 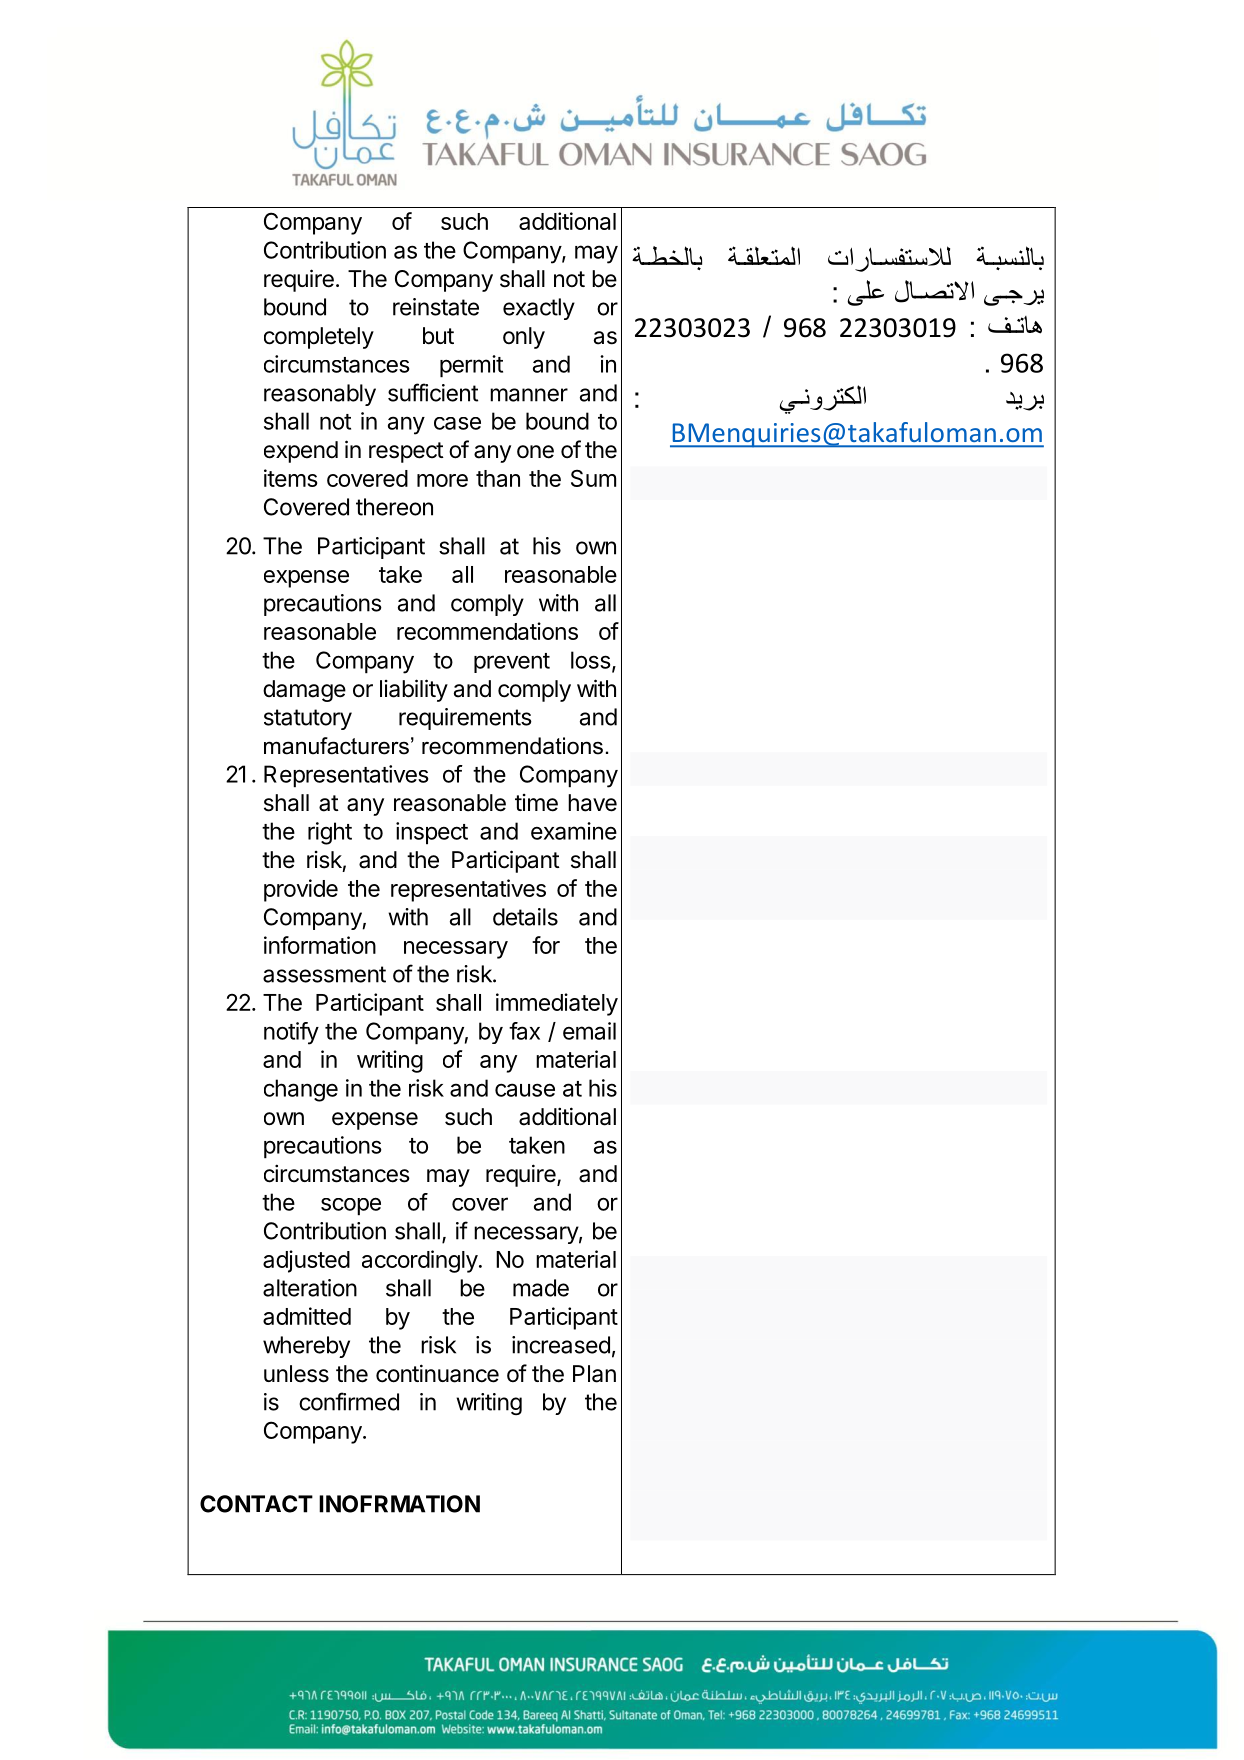 I want to click on loss, so click(x=591, y=660).
